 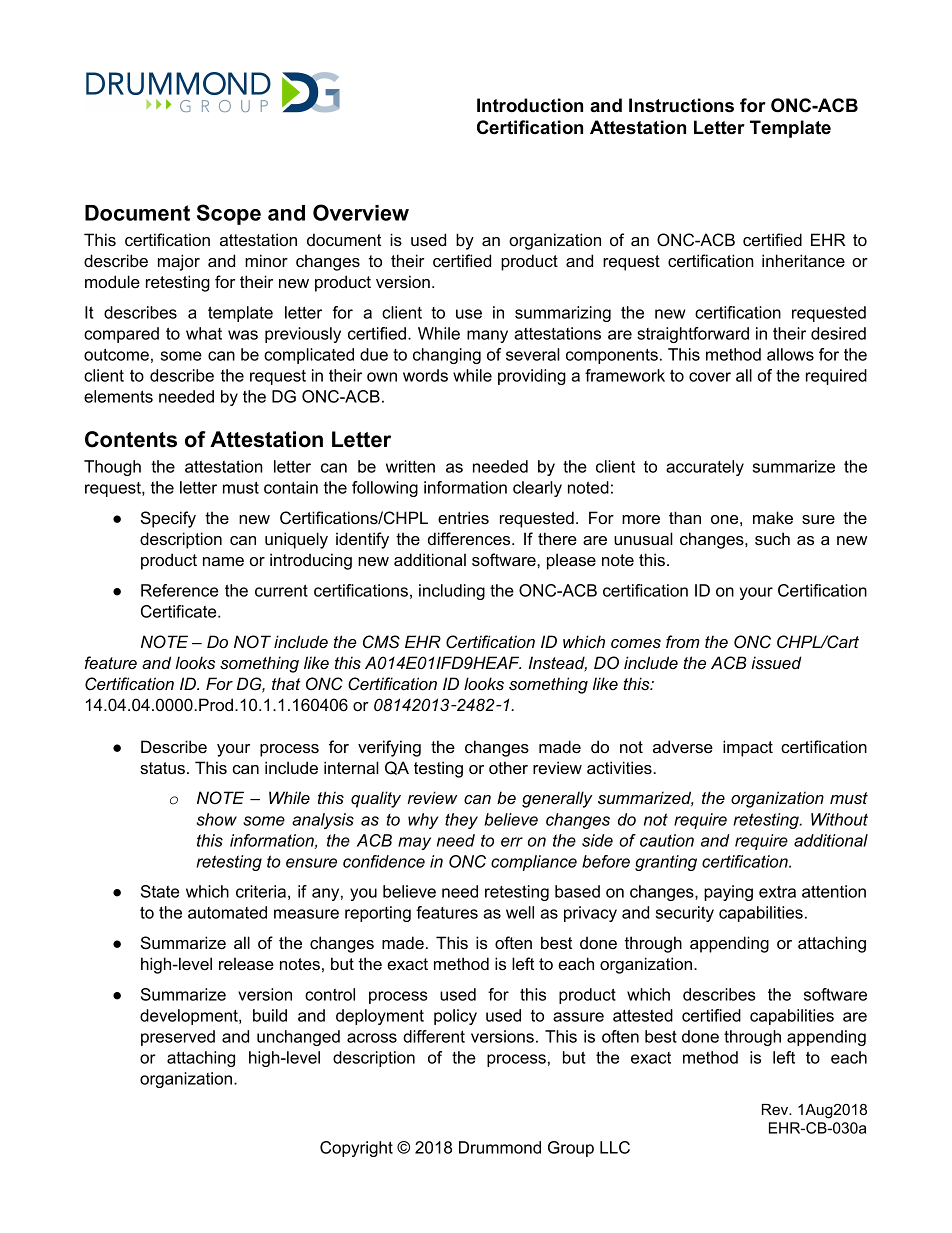 What do you see at coordinates (681, 105) in the document?
I see `Instructions` at bounding box center [681, 105].
